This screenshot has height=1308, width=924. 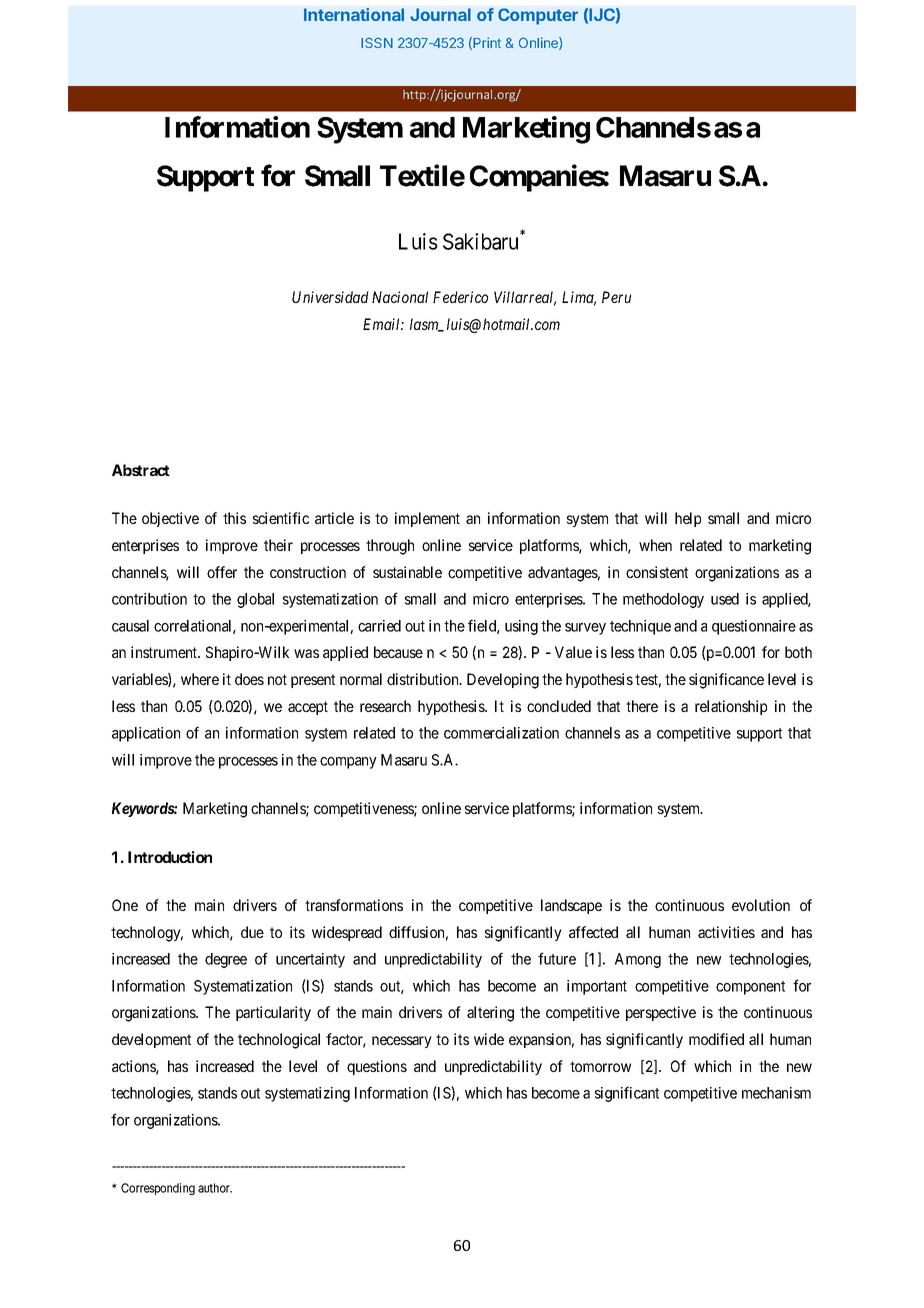 What do you see at coordinates (141, 470) in the screenshot?
I see `Abstract` at bounding box center [141, 470].
